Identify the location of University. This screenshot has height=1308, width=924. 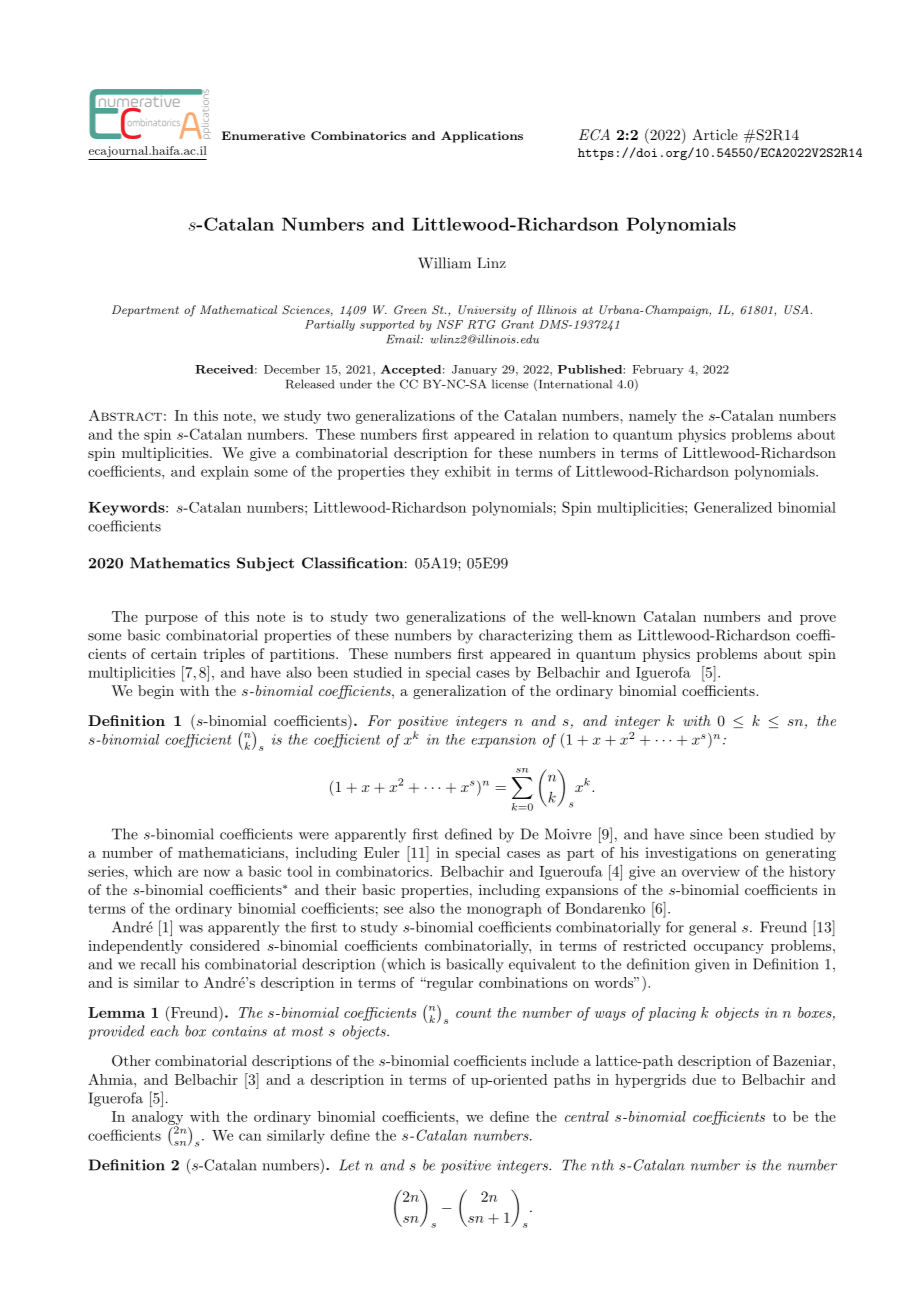
(487, 311).
